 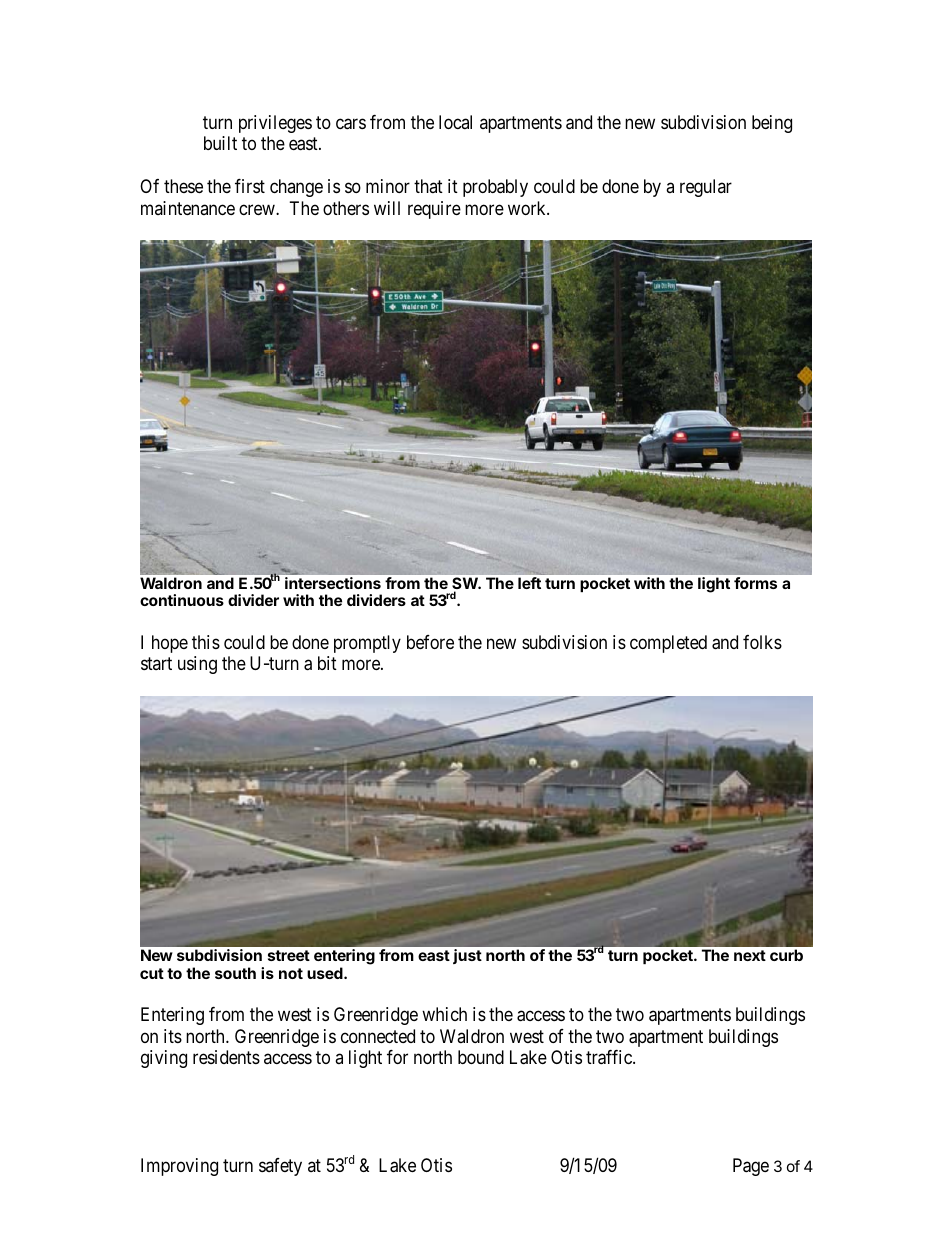 What do you see at coordinates (751, 1167) in the screenshot?
I see `Page` at bounding box center [751, 1167].
